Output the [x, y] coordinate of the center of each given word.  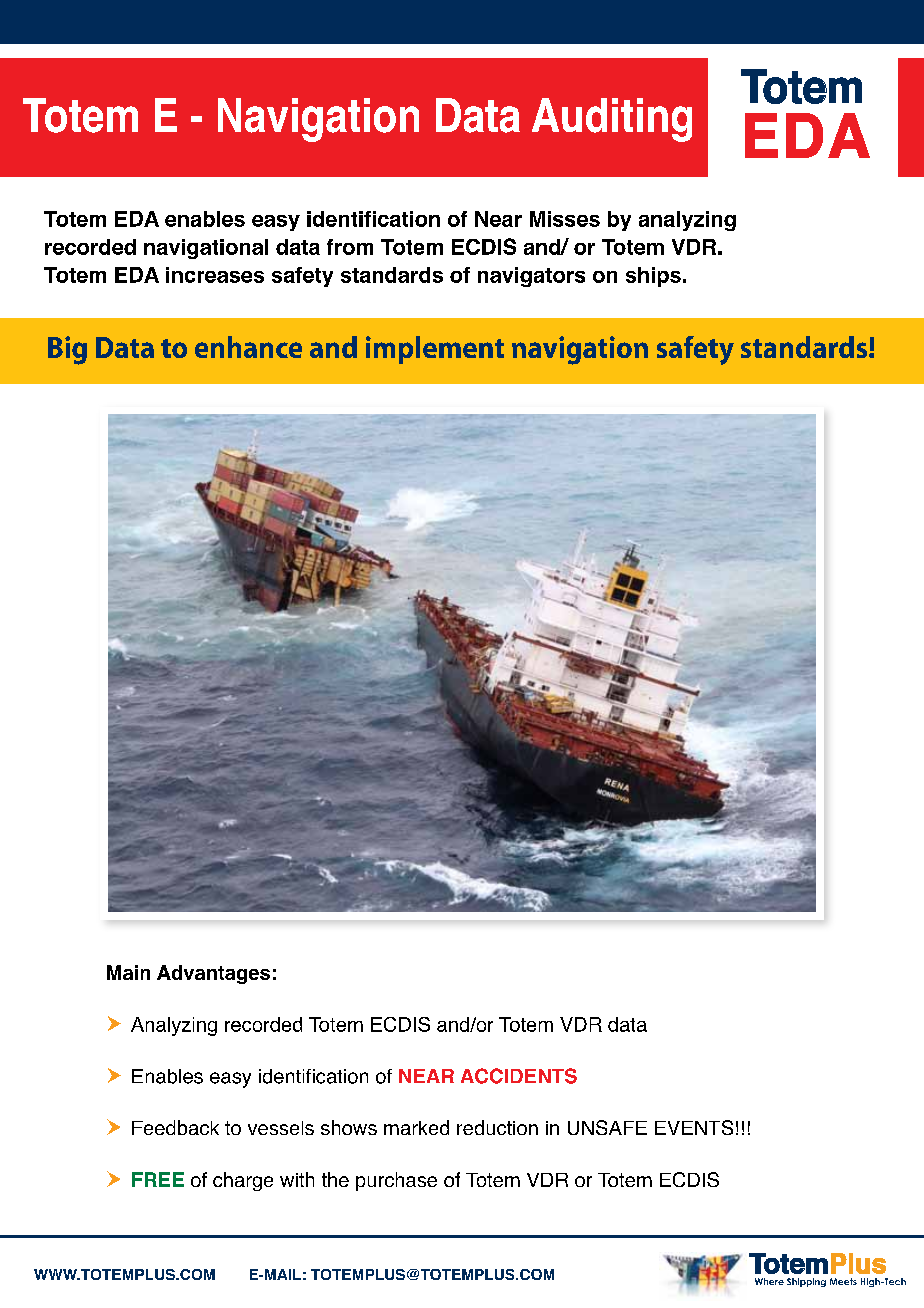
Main [128, 972]
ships [653, 277]
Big [67, 350]
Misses [565, 219]
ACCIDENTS [519, 1076]
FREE [158, 1179]
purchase [396, 1181]
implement [435, 350]
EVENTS [694, 1127]
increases [215, 275]
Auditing [612, 120]
